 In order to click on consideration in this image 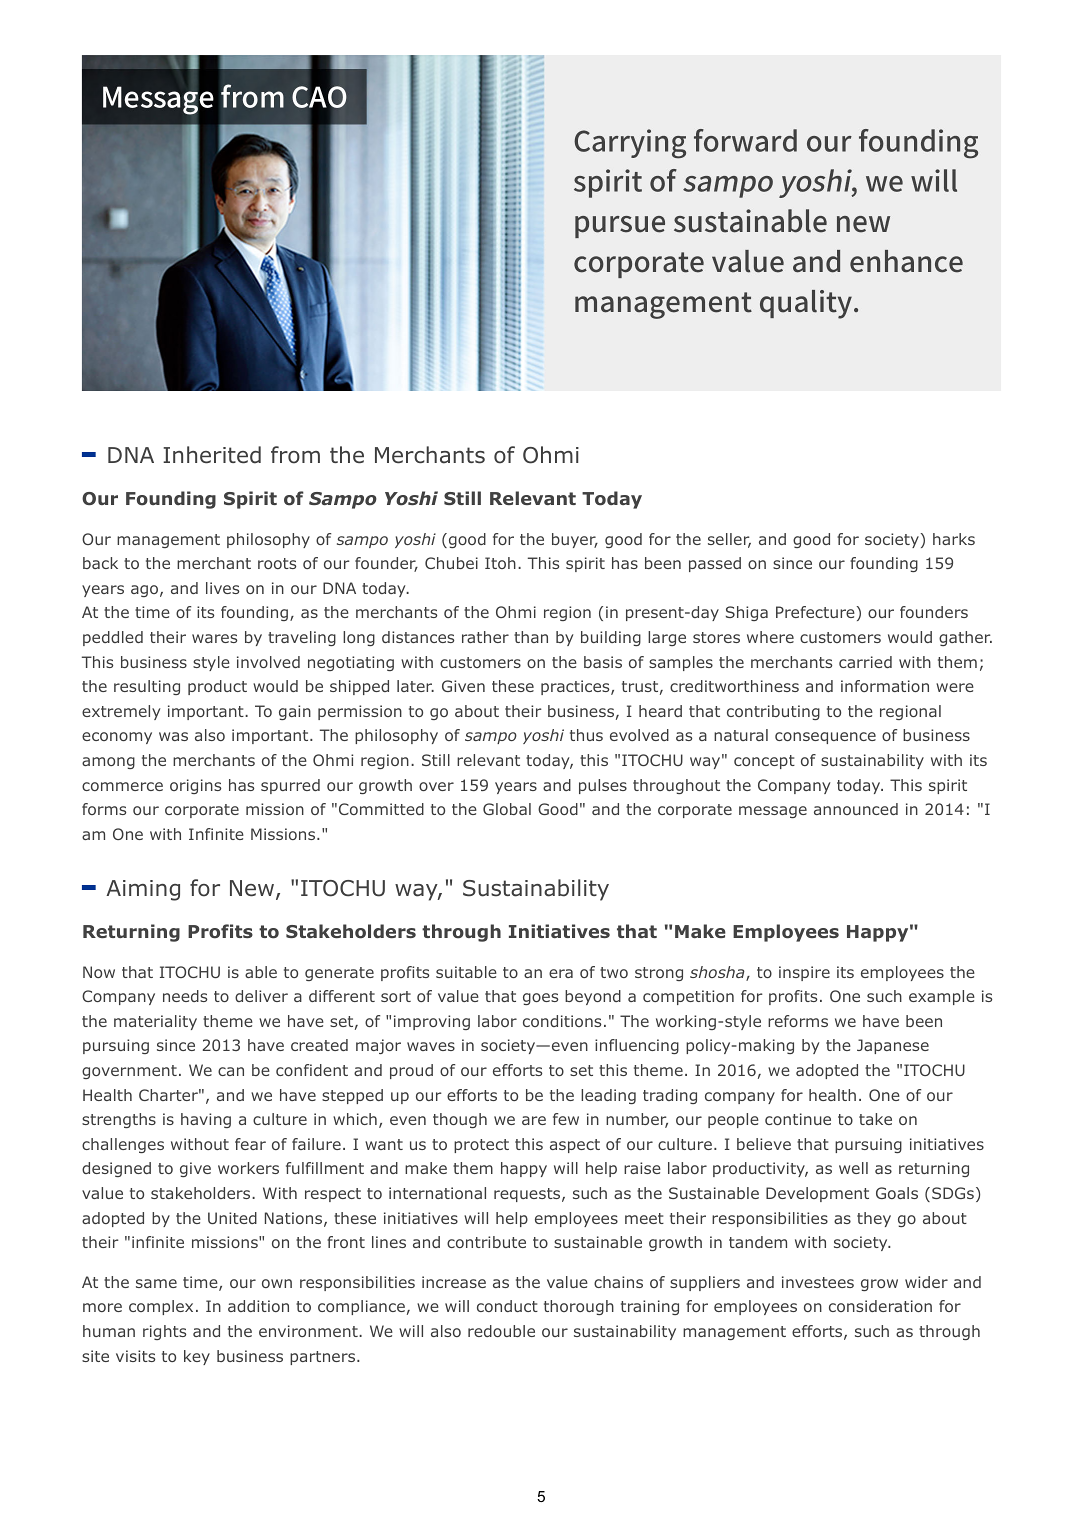, I will do `click(880, 1306)`.
